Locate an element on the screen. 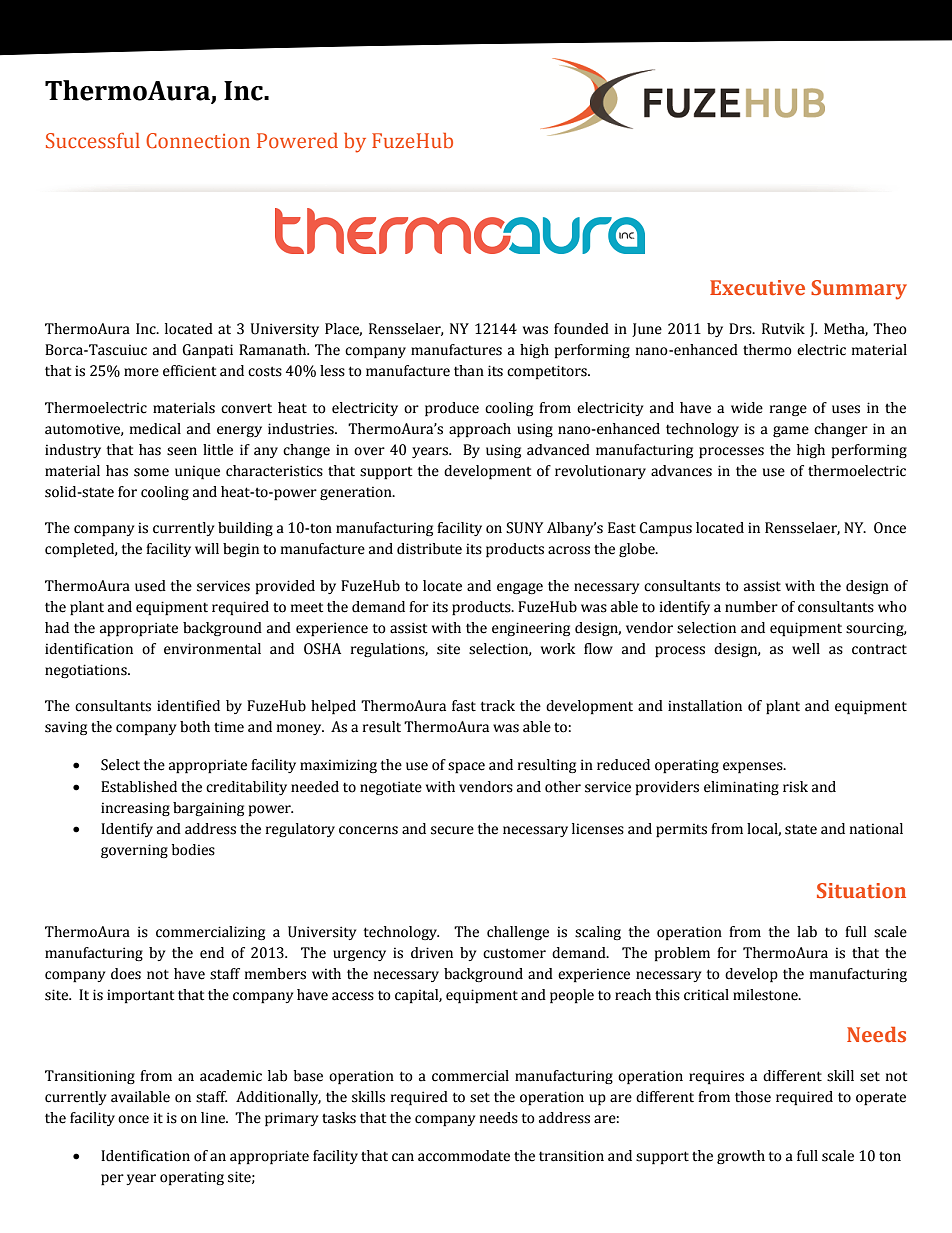 This screenshot has height=1233, width=952. well is located at coordinates (806, 649).
